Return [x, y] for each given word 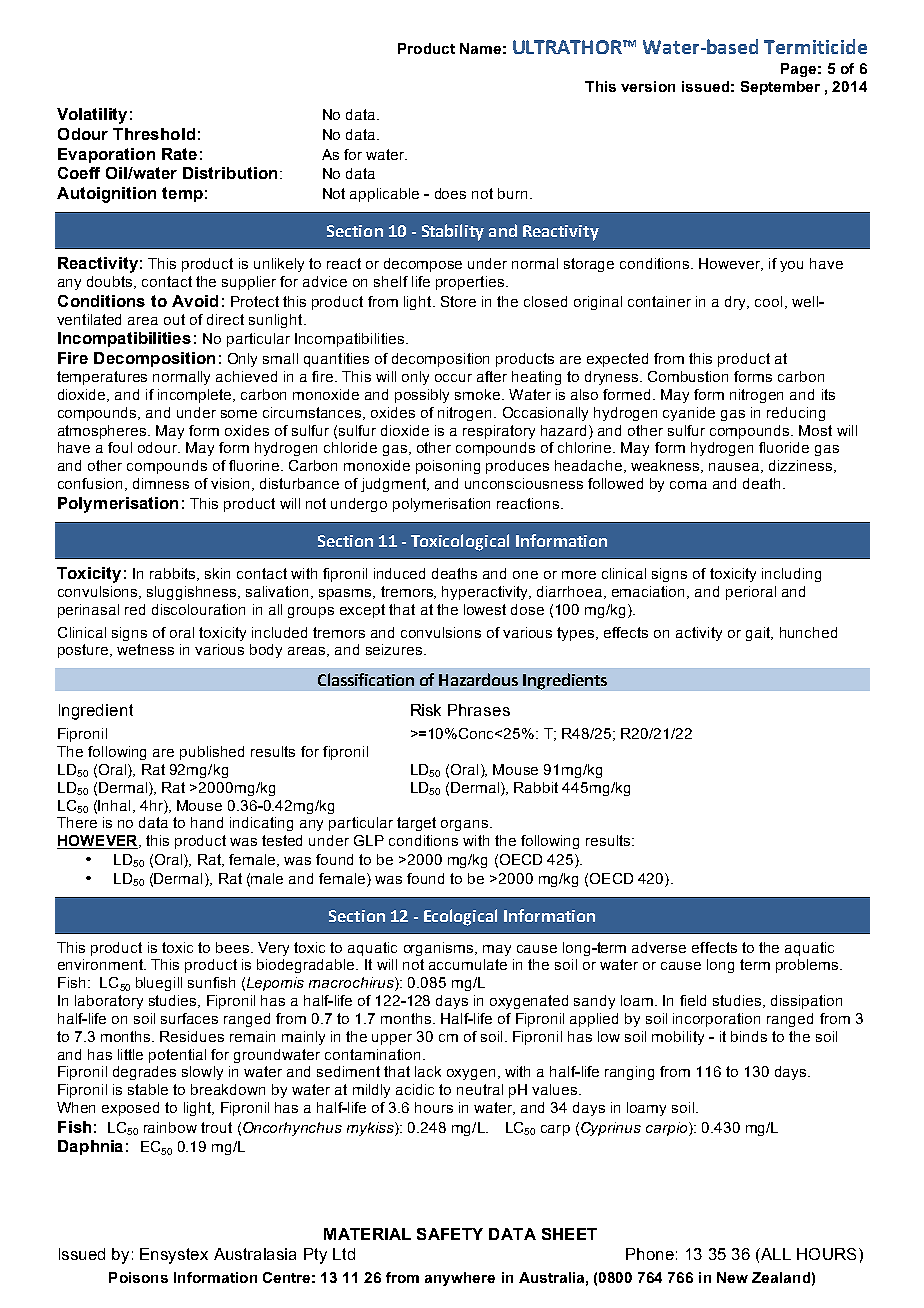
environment [101, 964]
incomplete [196, 396]
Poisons [138, 1277]
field [693, 1000]
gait [759, 634]
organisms [440, 949]
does [450, 193]
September [780, 88]
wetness [145, 649]
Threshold [154, 134]
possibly [422, 396]
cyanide [689, 414]
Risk [426, 710]
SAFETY [450, 1234]
